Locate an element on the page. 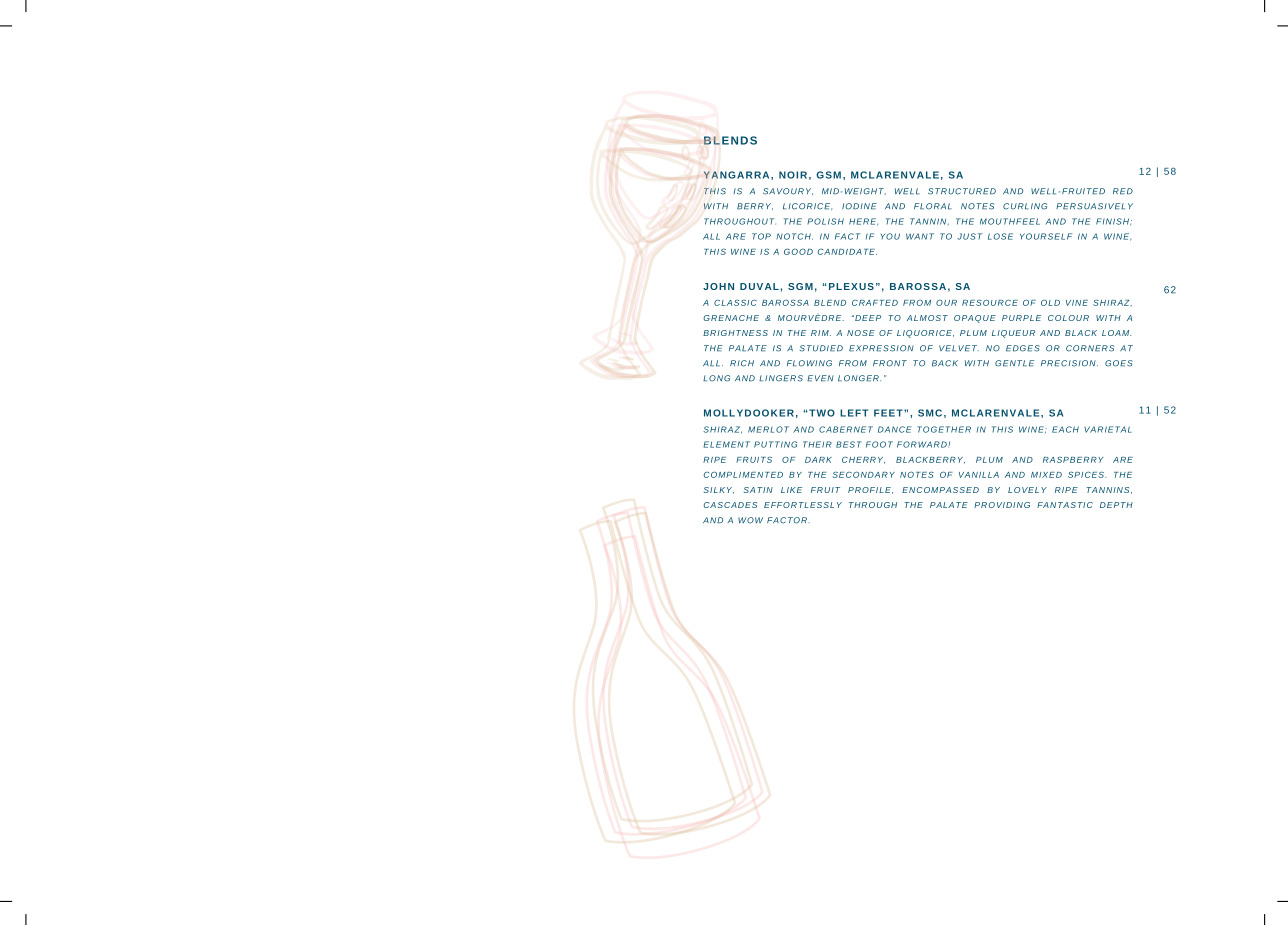  CLASSIC is located at coordinates (735, 303).
